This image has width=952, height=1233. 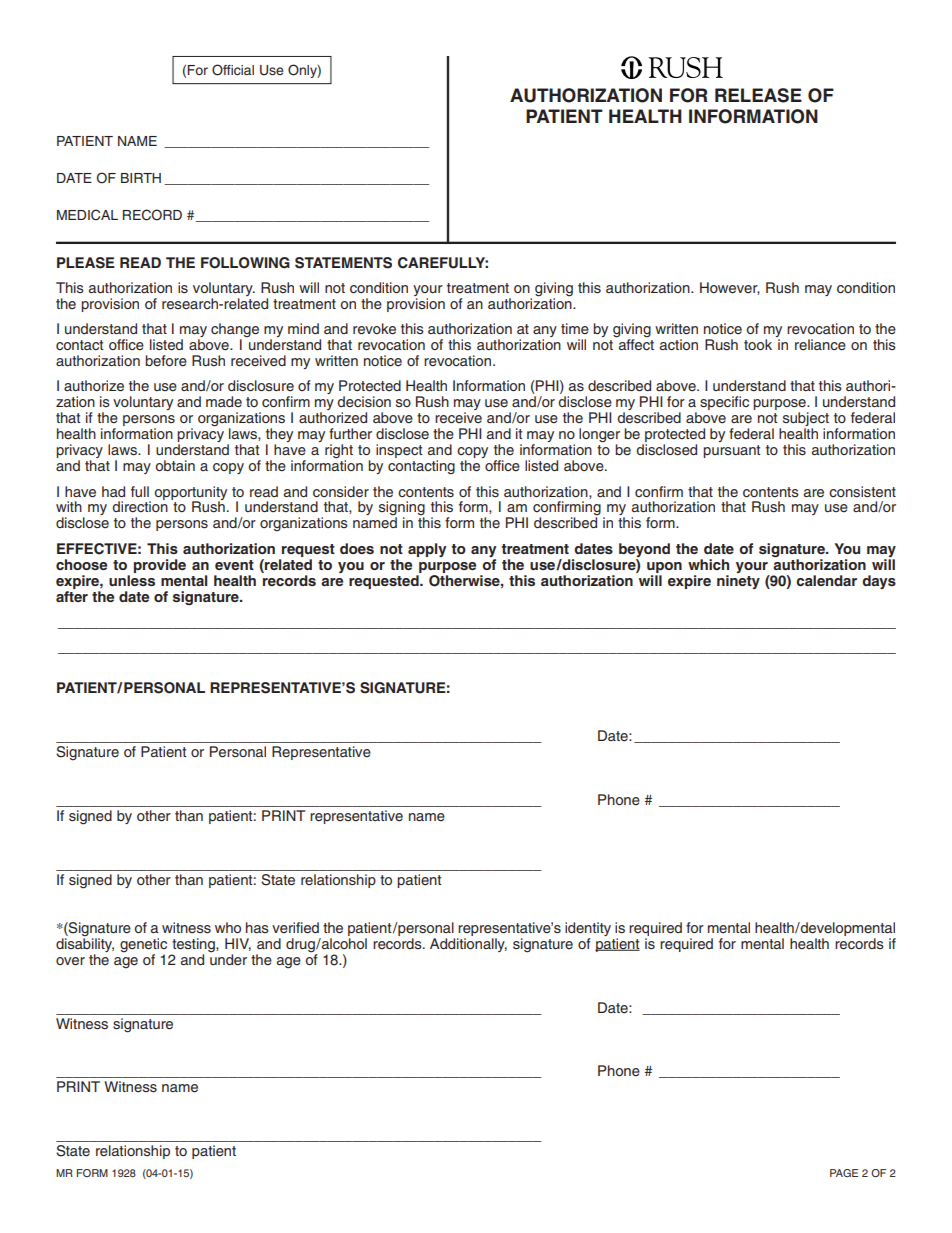 I want to click on identity, so click(x=588, y=929).
